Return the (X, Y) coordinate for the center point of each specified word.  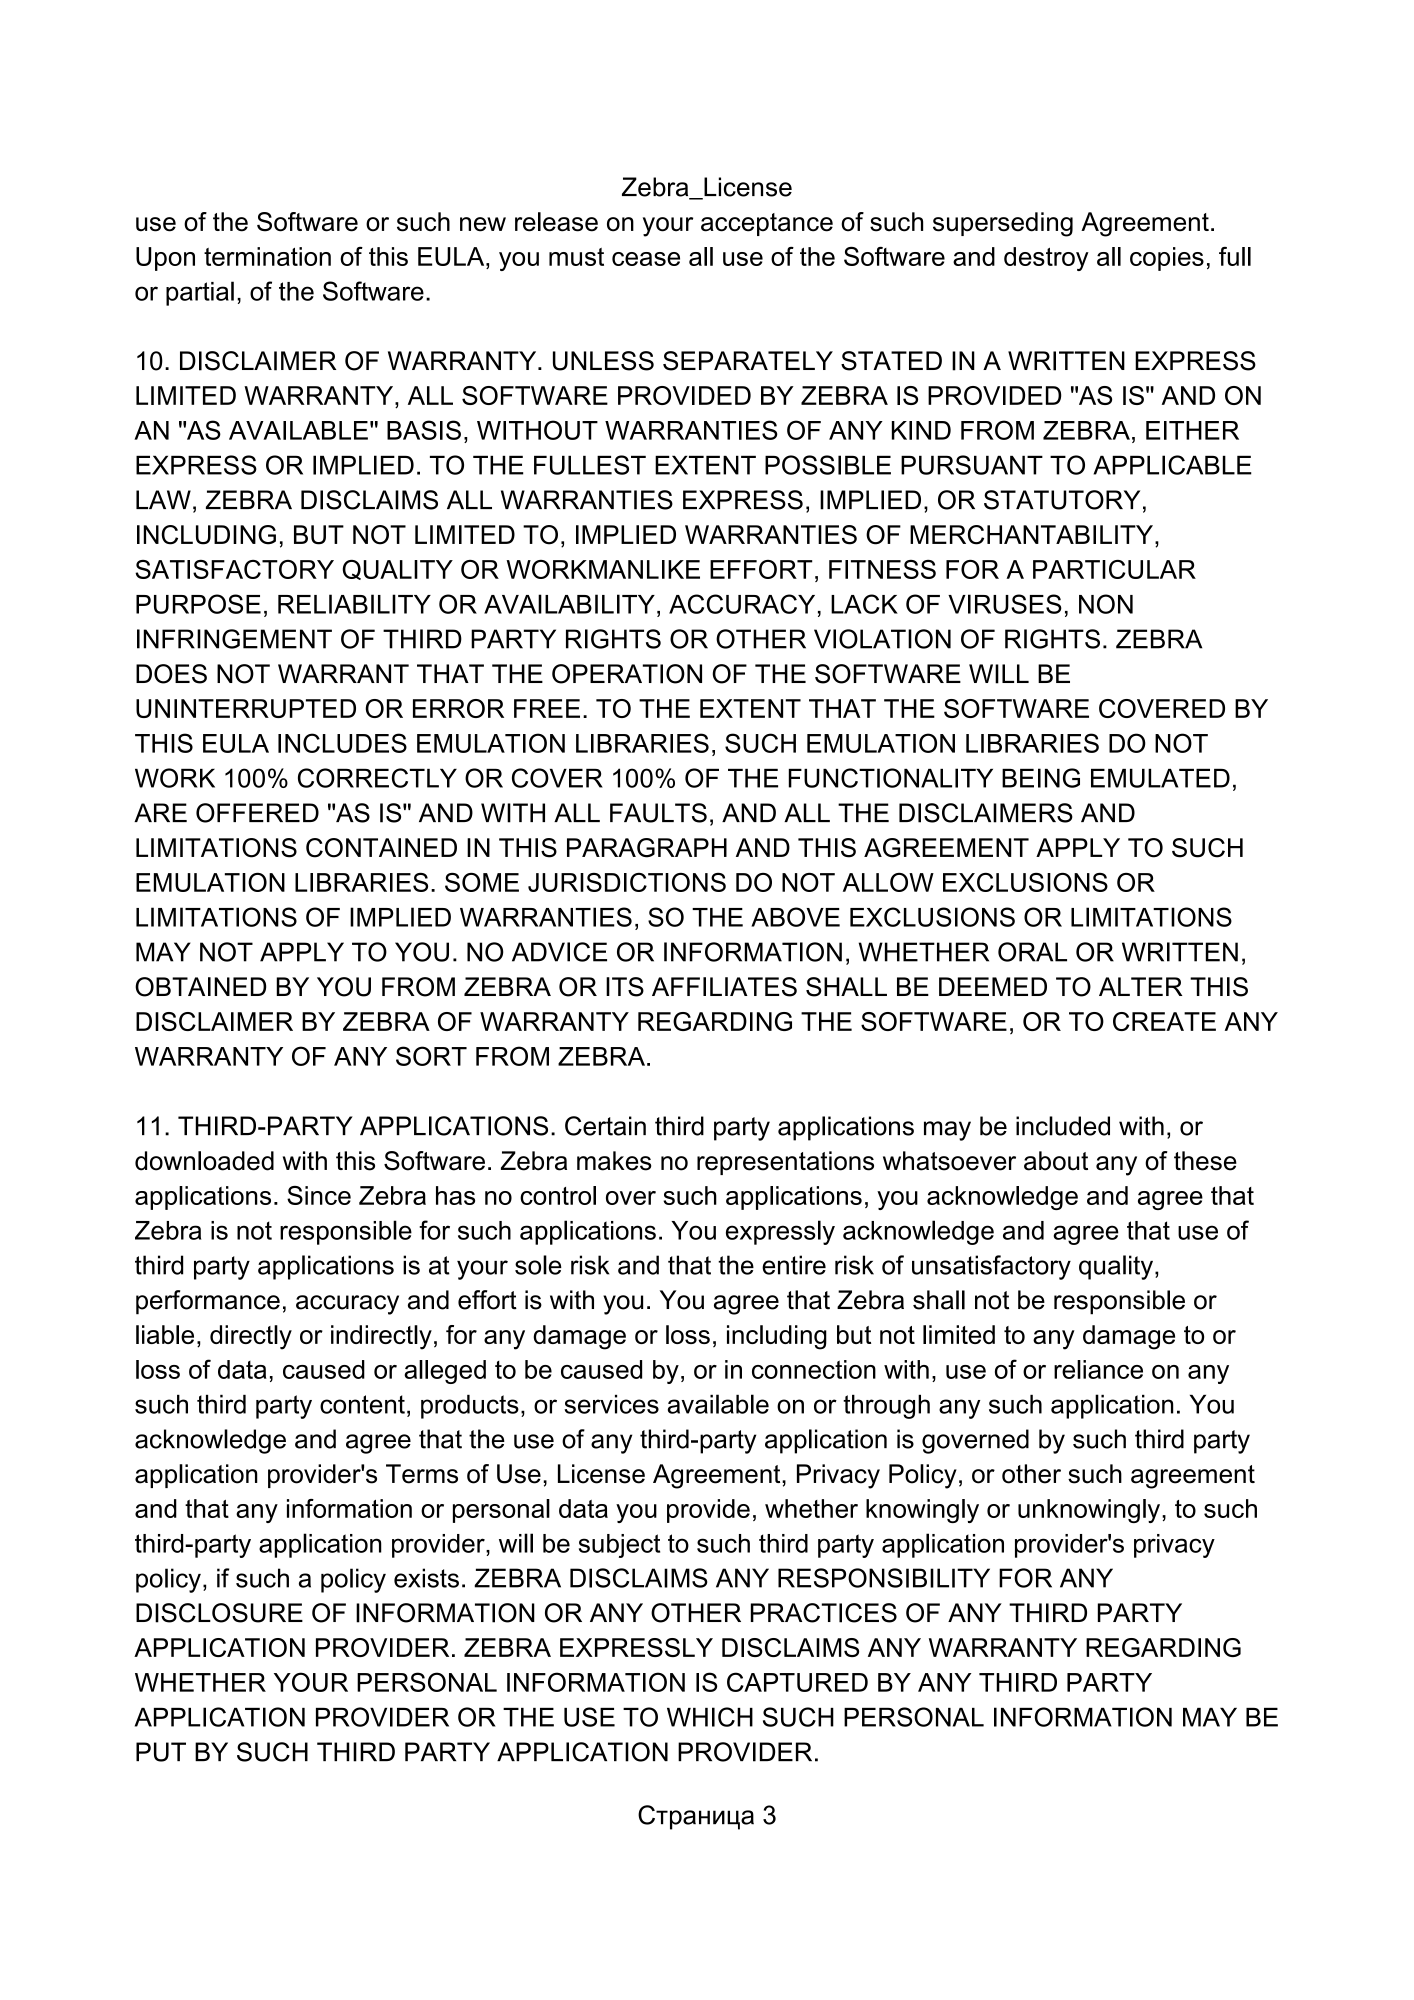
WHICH (710, 1717)
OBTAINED (200, 987)
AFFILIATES (724, 987)
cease (646, 259)
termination (267, 256)
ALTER (1140, 986)
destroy (1046, 259)
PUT (161, 1752)
